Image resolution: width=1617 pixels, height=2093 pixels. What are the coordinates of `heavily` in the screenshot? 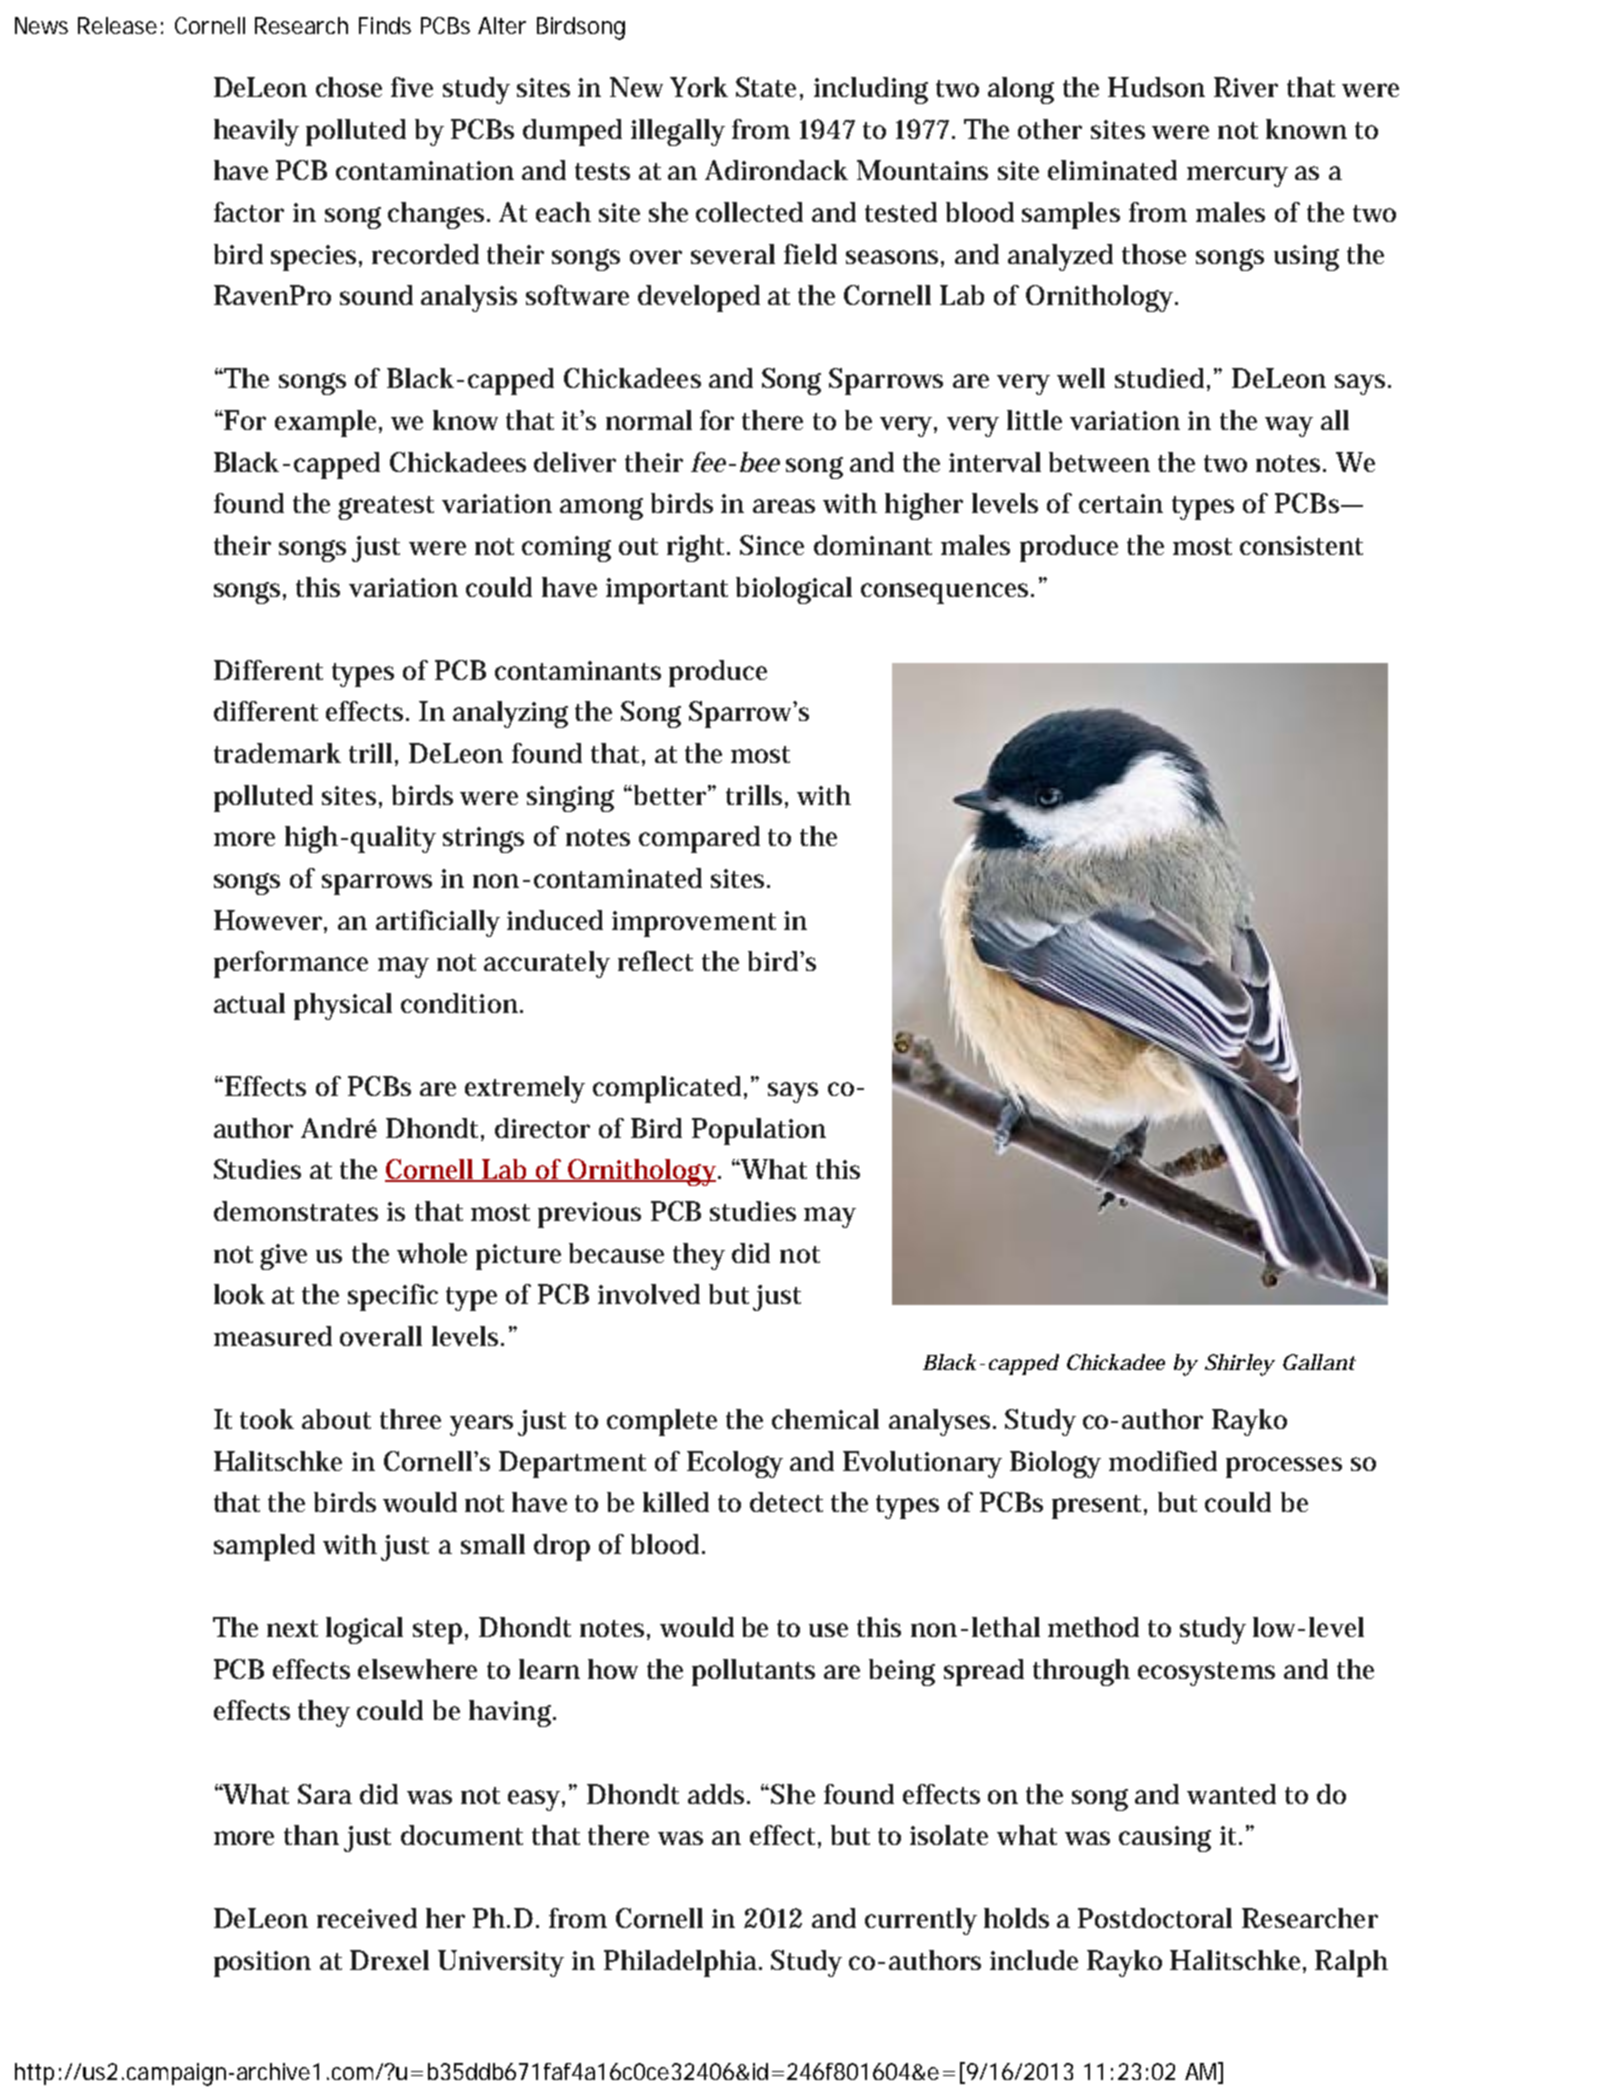 It's located at (256, 132).
